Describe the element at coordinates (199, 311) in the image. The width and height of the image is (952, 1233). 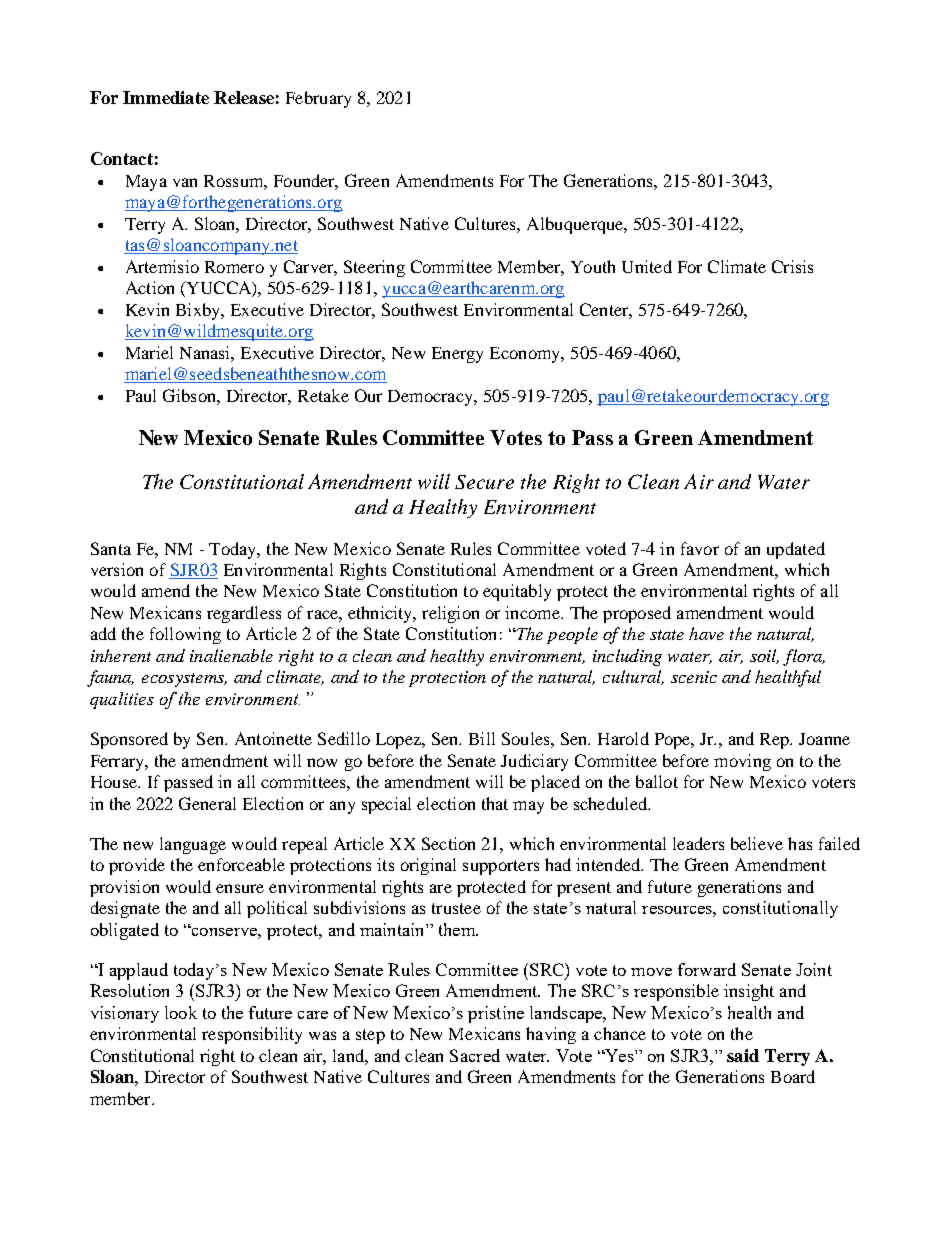
I see `Bixby` at that location.
